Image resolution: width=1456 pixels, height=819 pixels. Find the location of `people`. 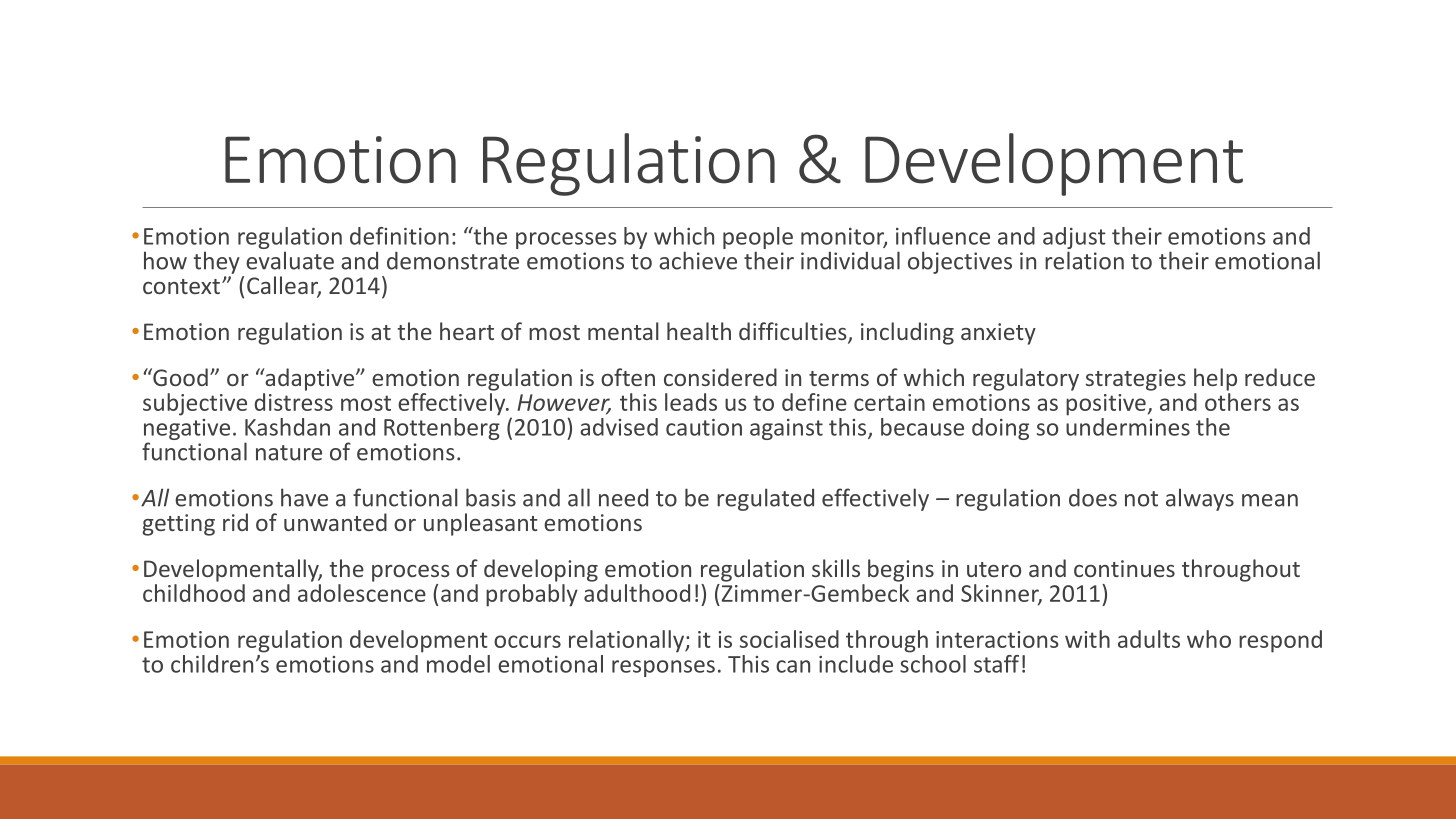

people is located at coordinates (758, 239).
